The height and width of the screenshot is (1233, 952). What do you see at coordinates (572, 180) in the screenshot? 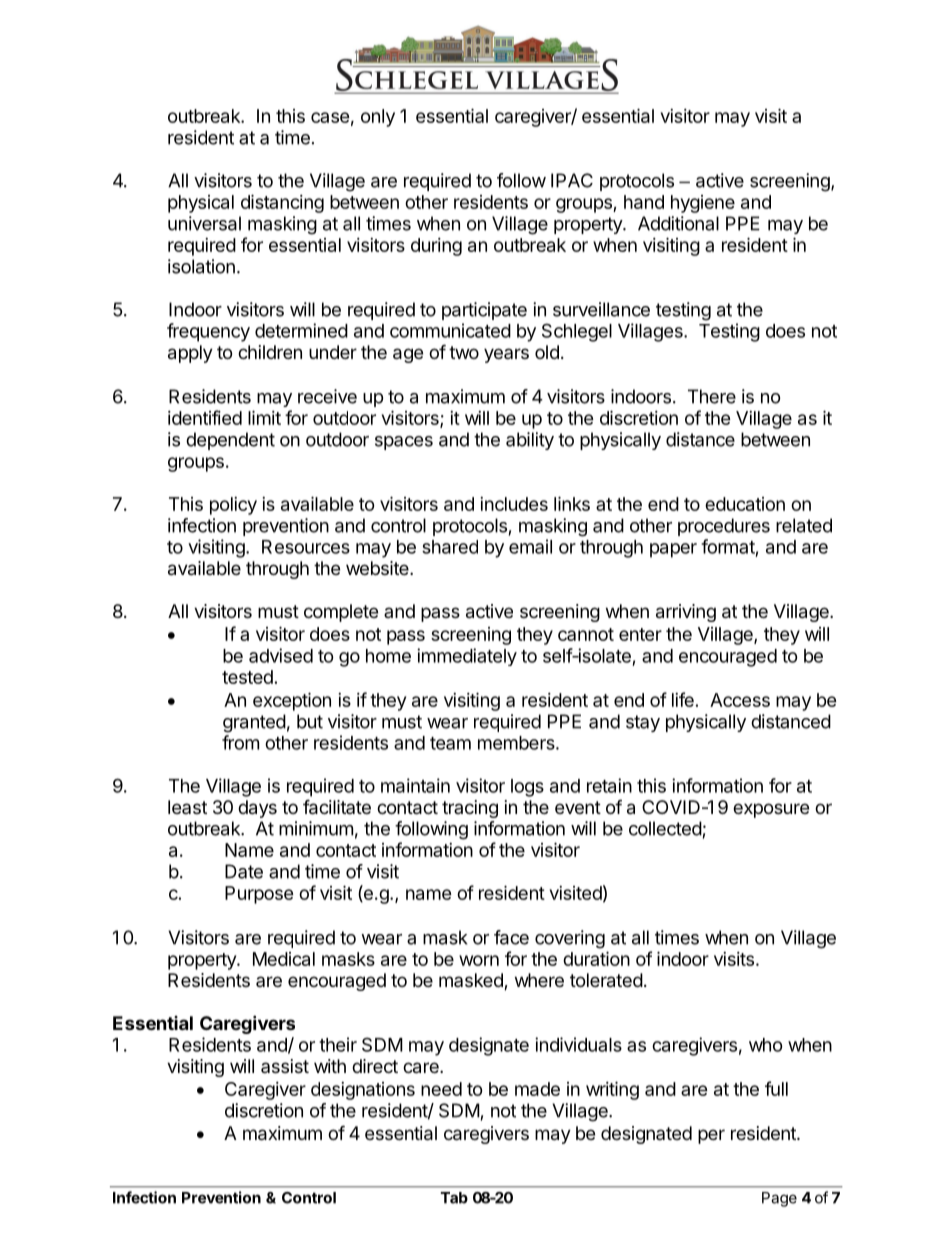
I see `IPAC` at bounding box center [572, 180].
